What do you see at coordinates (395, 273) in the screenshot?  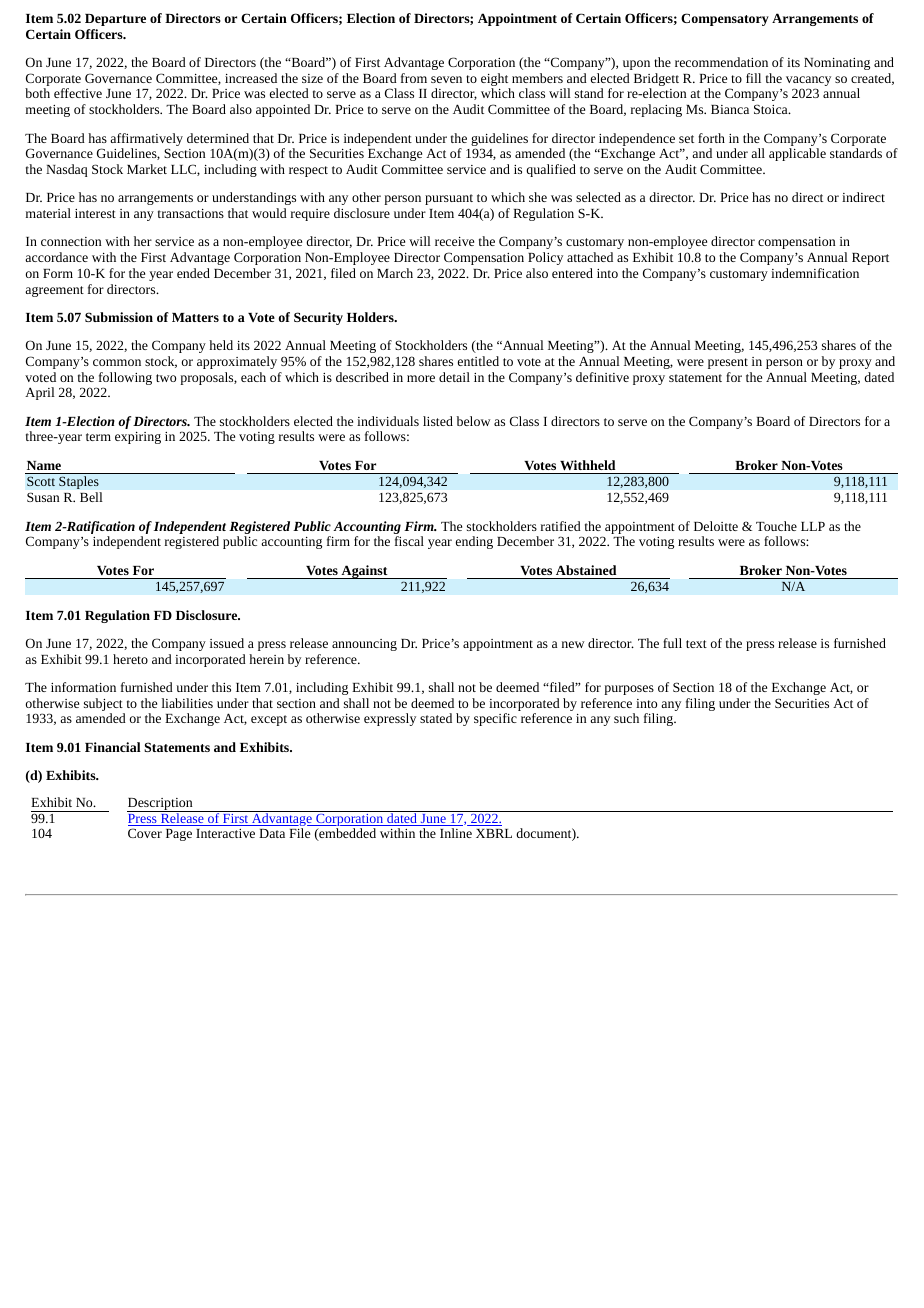 I see `March` at bounding box center [395, 273].
